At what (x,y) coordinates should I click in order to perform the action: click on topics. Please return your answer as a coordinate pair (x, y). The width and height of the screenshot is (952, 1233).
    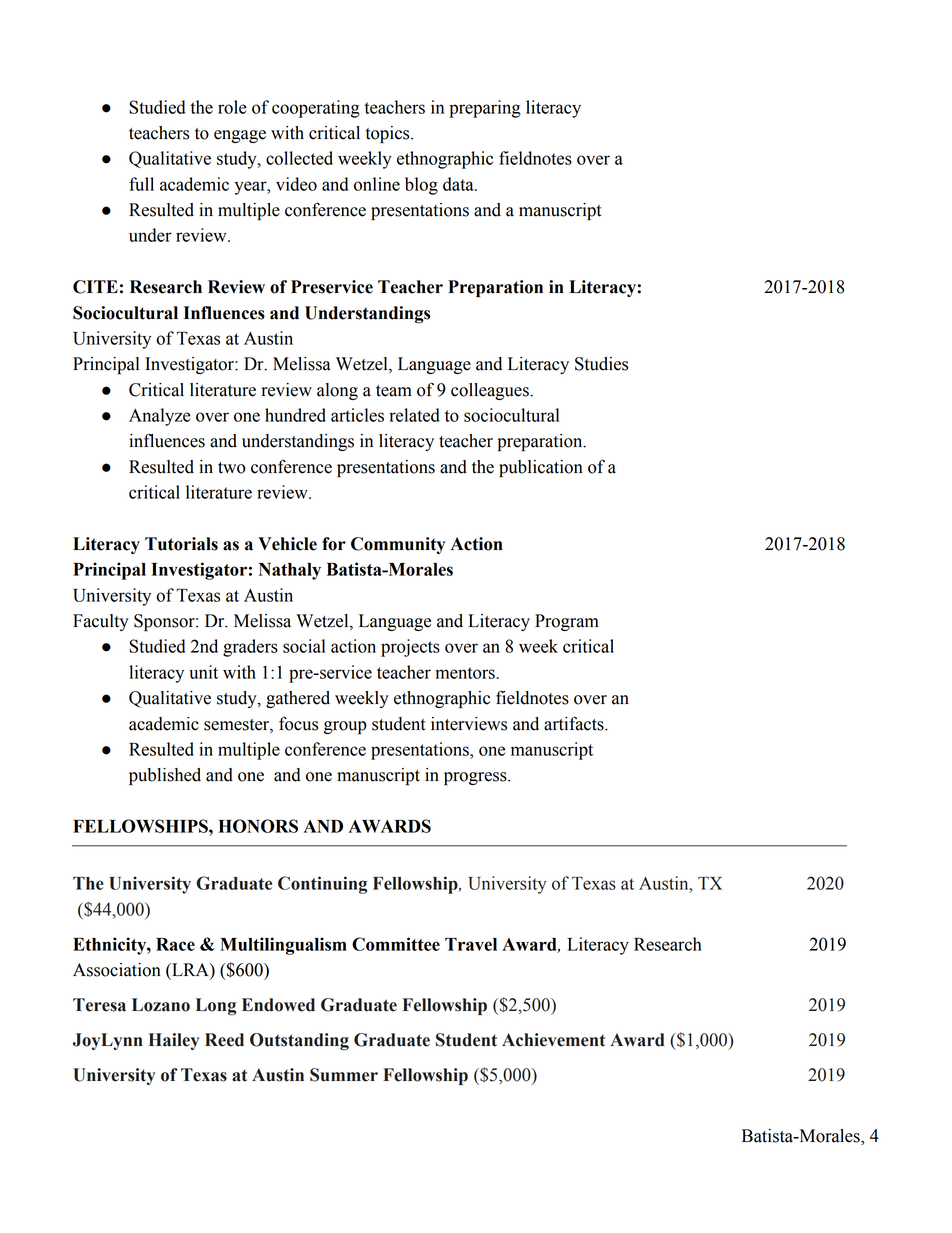
    Looking at the image, I should click on (389, 134).
